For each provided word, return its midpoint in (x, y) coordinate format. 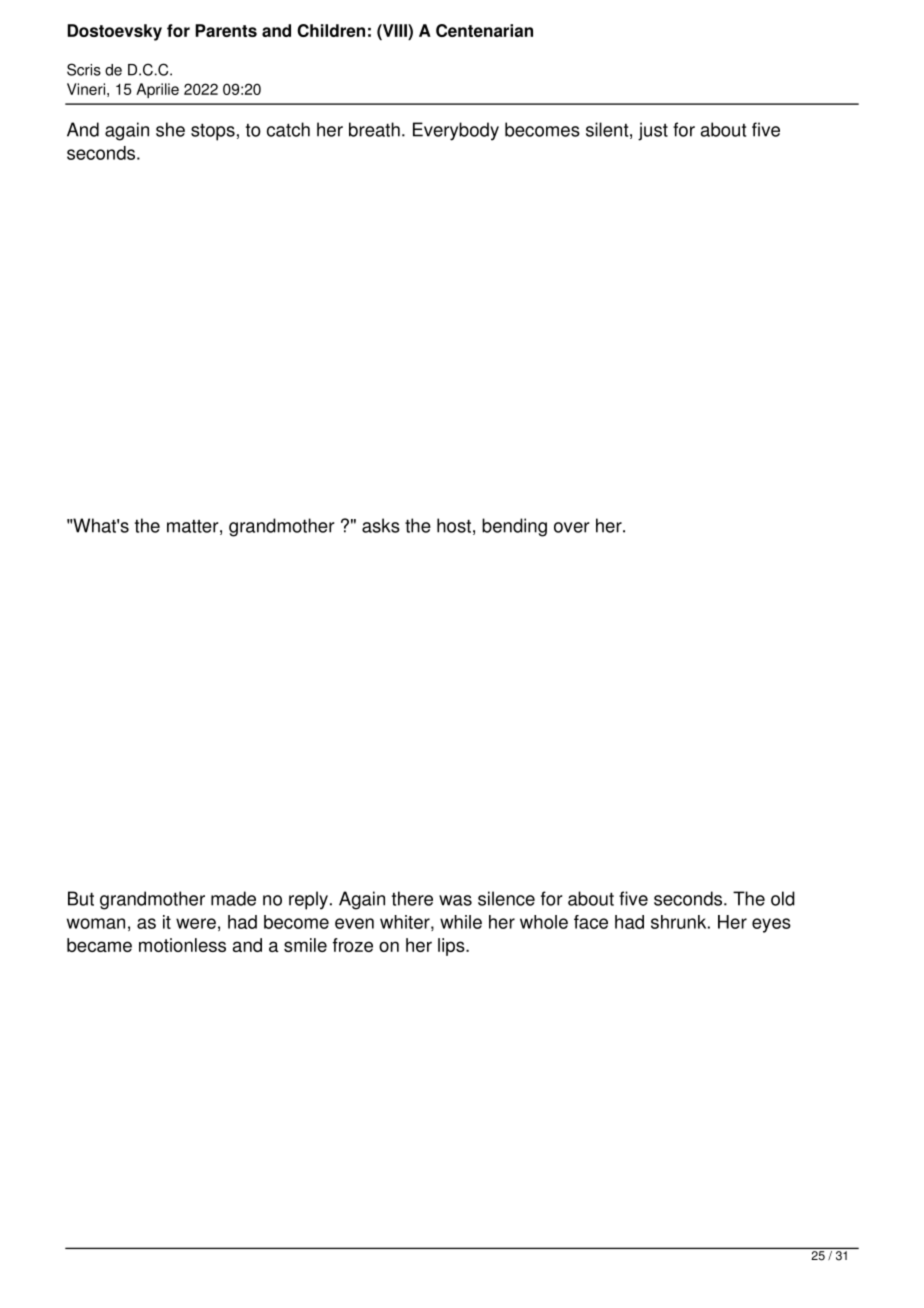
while (461, 922)
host (454, 525)
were (196, 923)
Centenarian (484, 30)
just (653, 131)
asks (381, 525)
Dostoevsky (115, 32)
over (572, 527)
